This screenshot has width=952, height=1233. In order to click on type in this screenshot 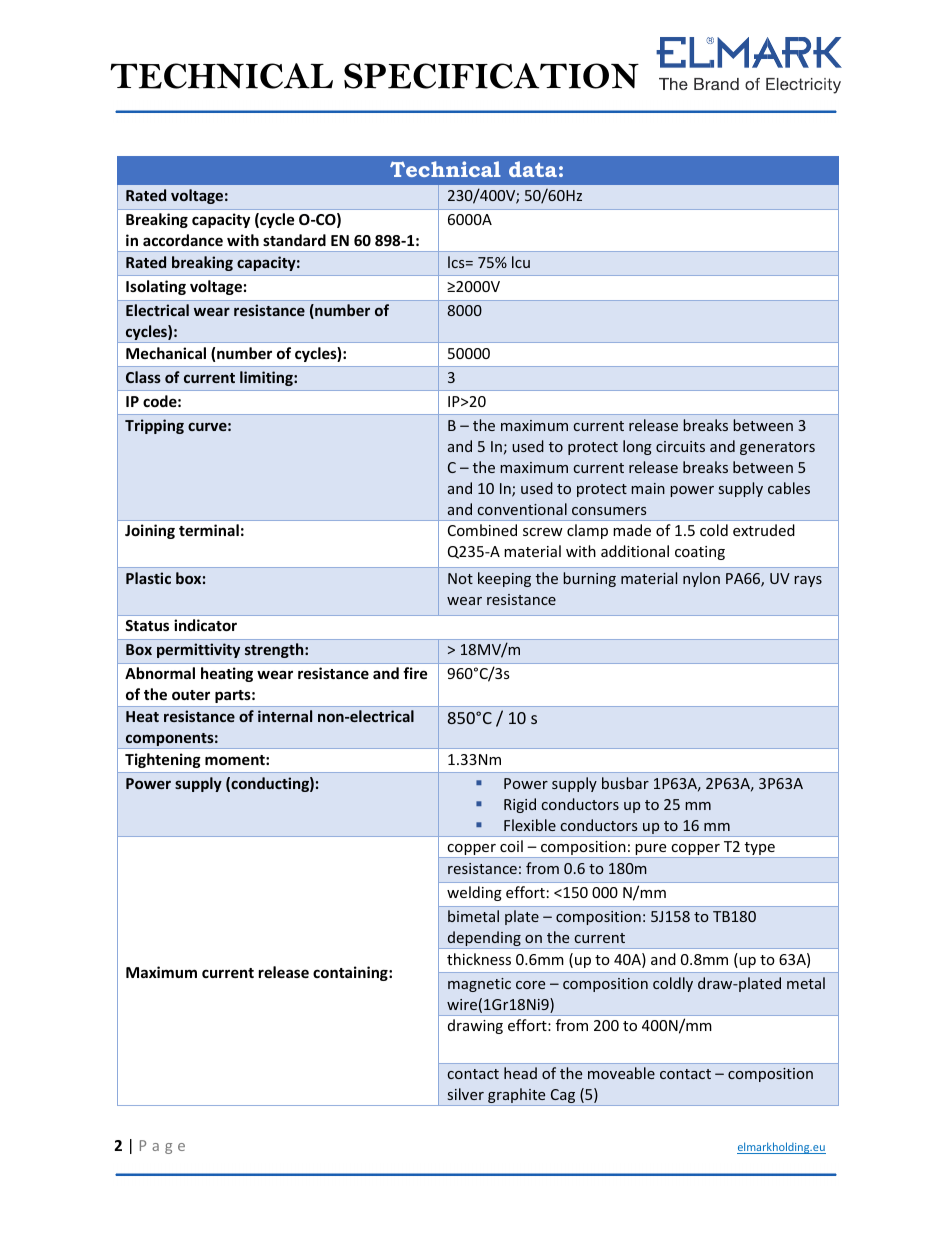, I will do `click(760, 850)`.
